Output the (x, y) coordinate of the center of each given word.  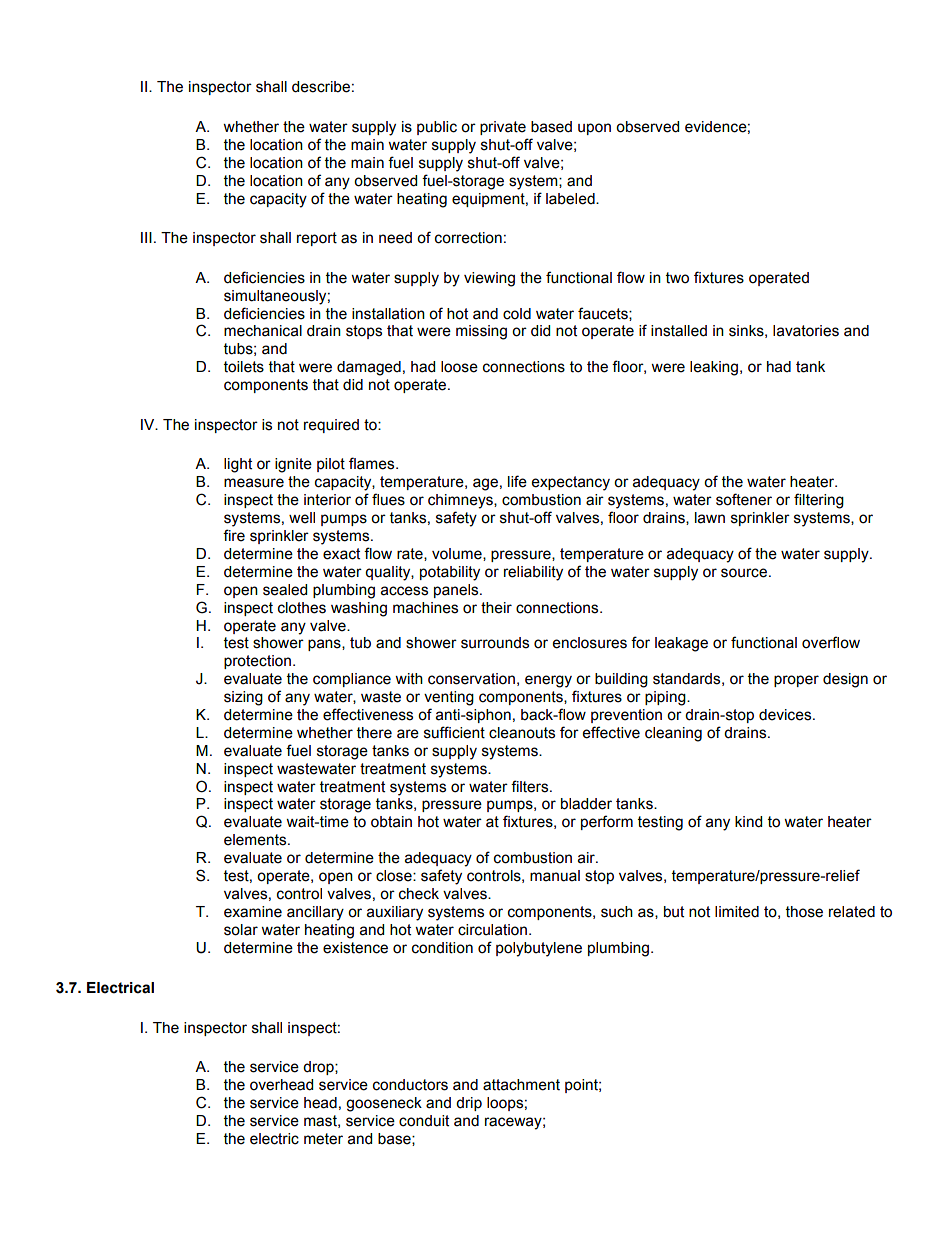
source (744, 573)
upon (594, 129)
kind (748, 822)
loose (459, 367)
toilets (244, 367)
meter (323, 1139)
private (503, 128)
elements (256, 840)
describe (321, 87)
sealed (285, 590)
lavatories (806, 331)
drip (469, 1104)
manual (555, 876)
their (496, 608)
